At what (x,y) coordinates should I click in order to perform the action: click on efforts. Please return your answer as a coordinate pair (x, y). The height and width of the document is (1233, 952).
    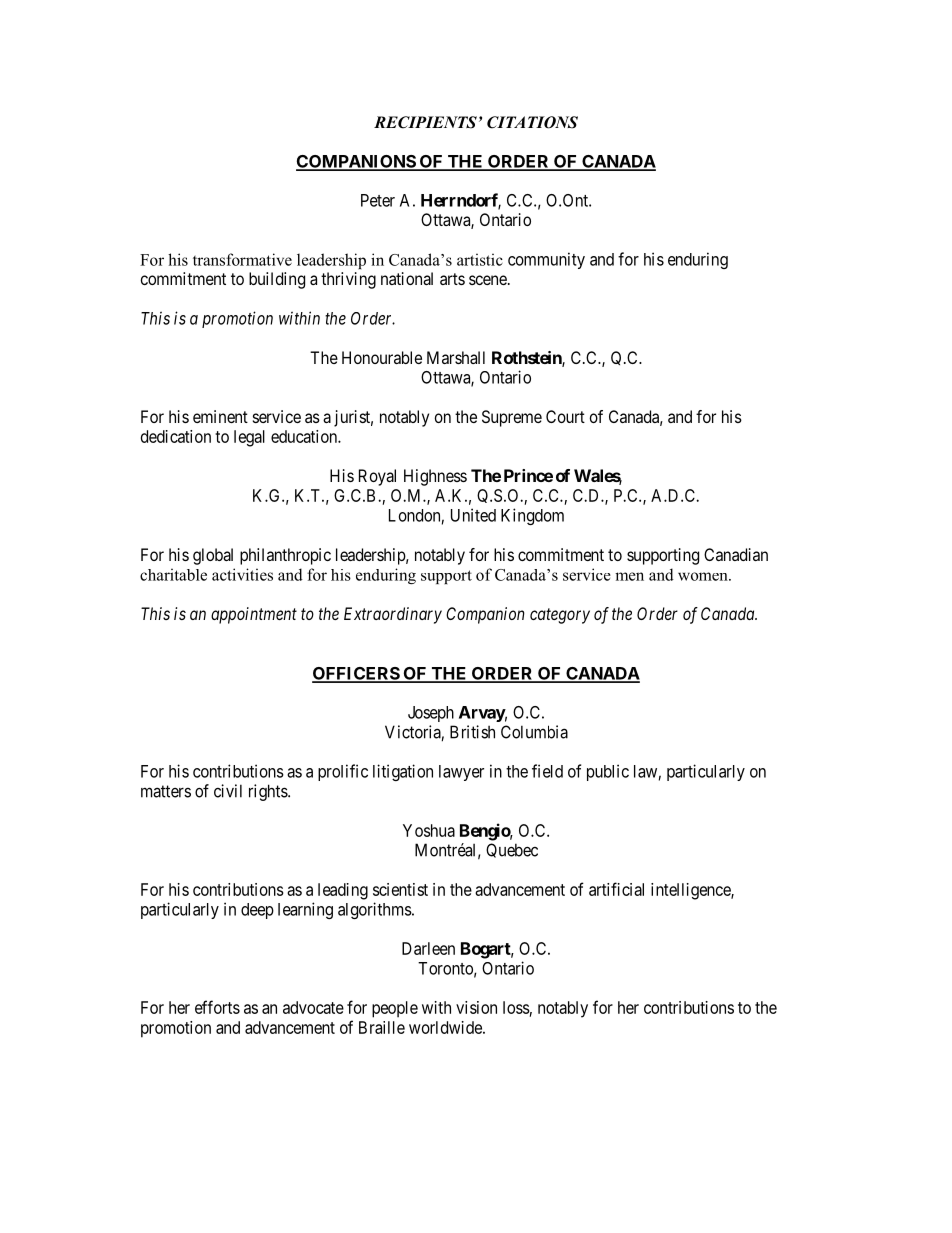
    Looking at the image, I should click on (217, 1007).
